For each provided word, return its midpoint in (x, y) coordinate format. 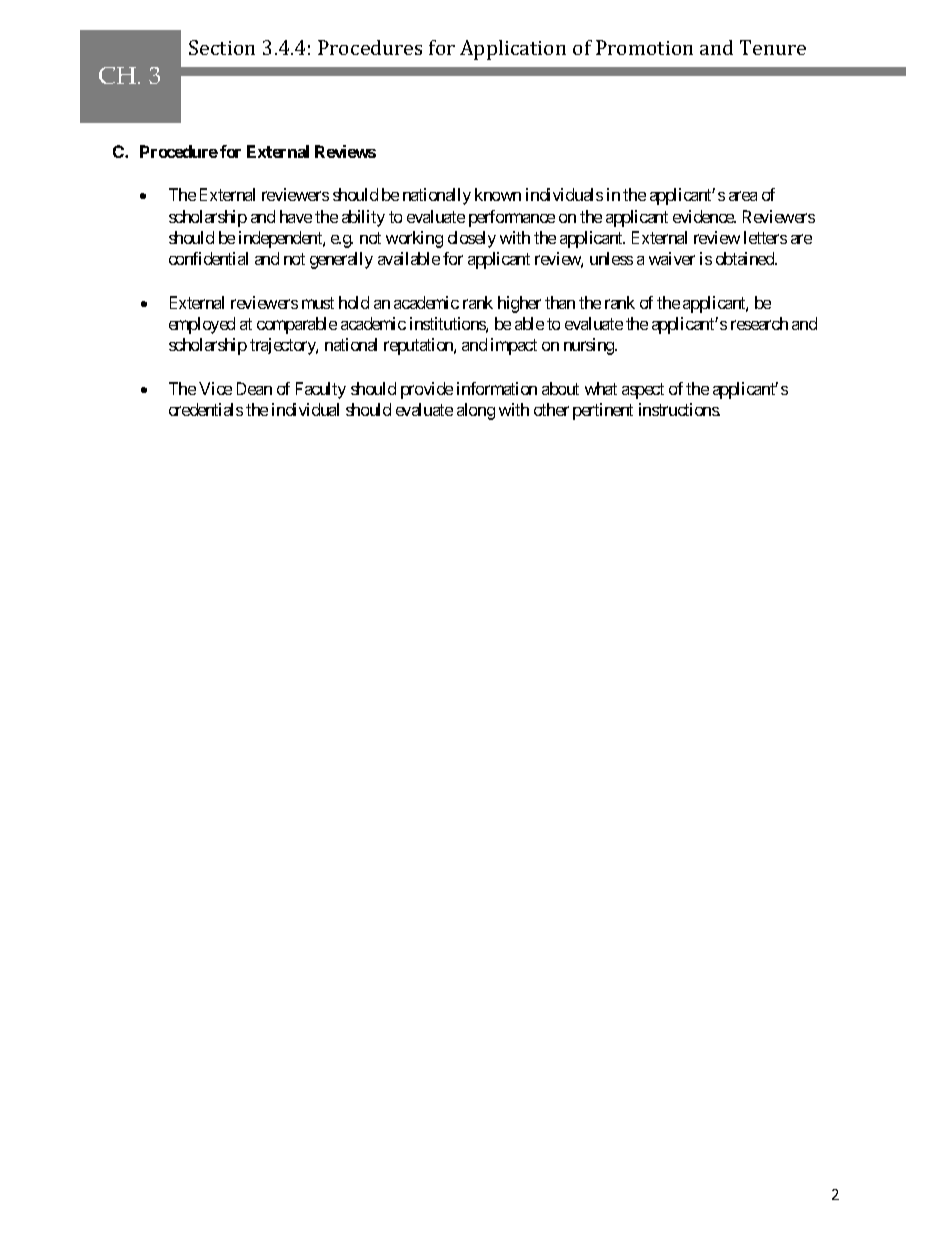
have (296, 216)
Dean (254, 388)
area (743, 196)
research (759, 323)
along (476, 411)
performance (512, 218)
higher (519, 304)
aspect (643, 391)
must (318, 303)
